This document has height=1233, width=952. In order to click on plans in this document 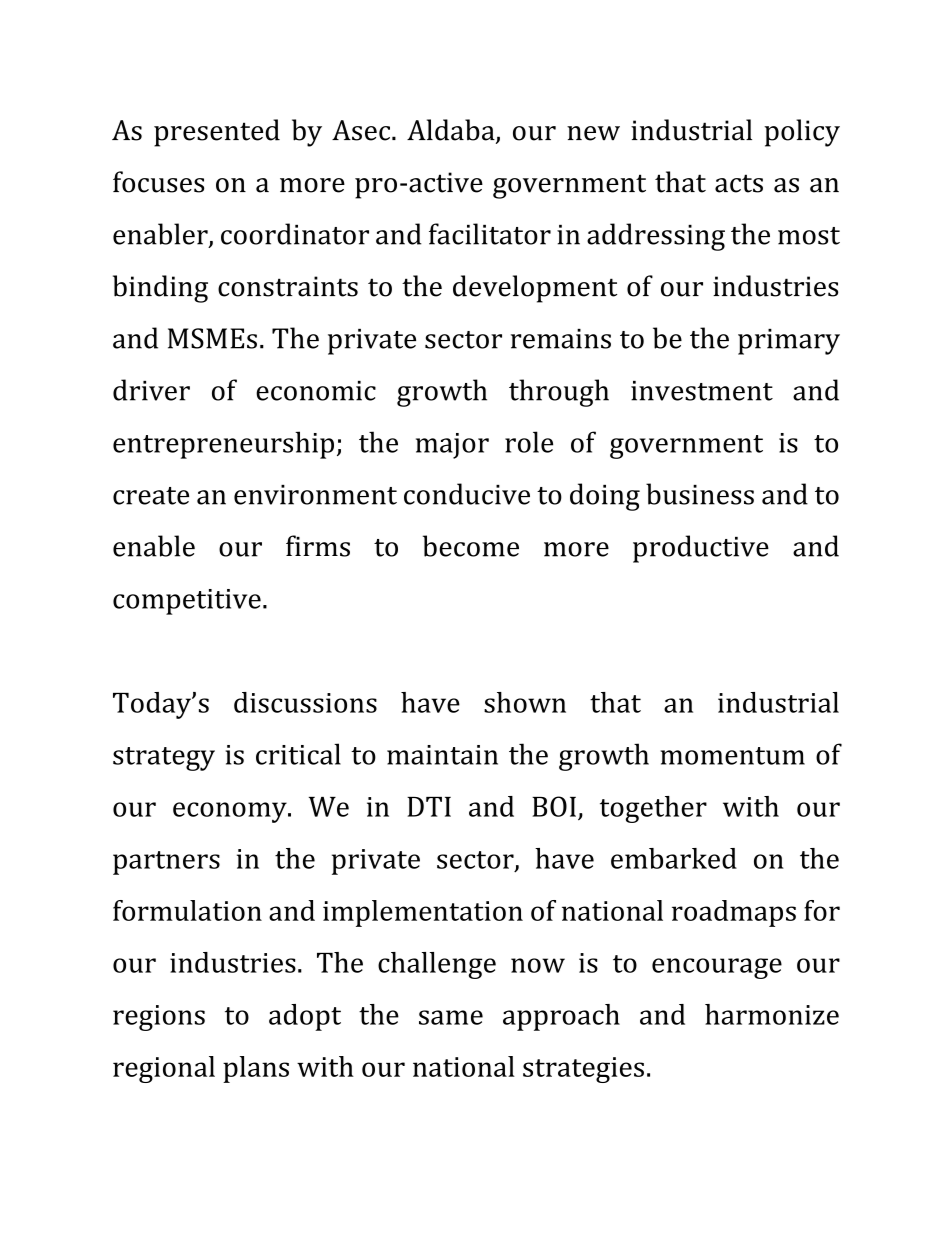, I will do `click(256, 1069)`.
